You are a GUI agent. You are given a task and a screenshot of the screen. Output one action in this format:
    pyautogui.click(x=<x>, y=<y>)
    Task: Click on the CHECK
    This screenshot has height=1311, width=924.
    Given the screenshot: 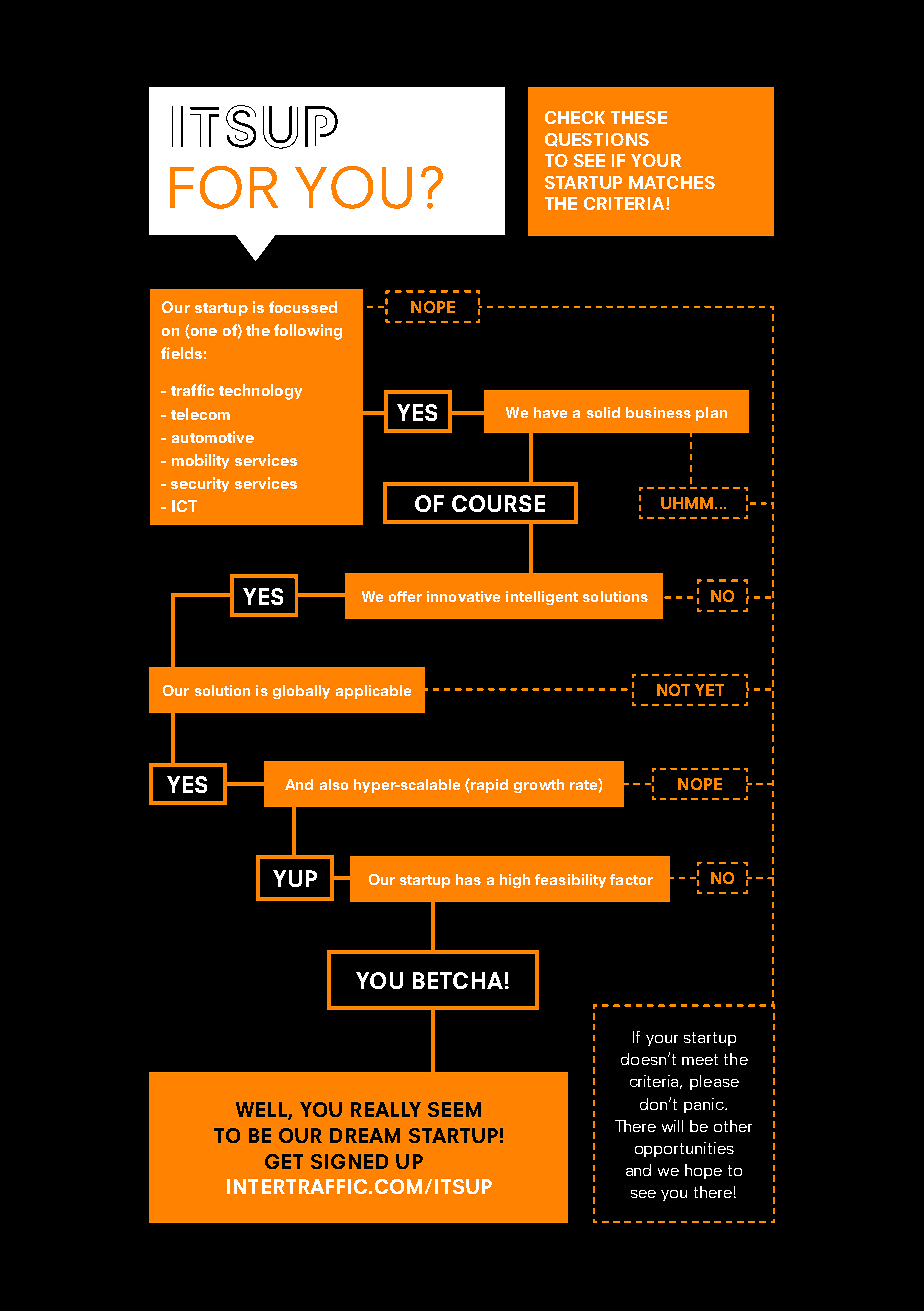 What is the action you would take?
    pyautogui.click(x=575, y=117)
